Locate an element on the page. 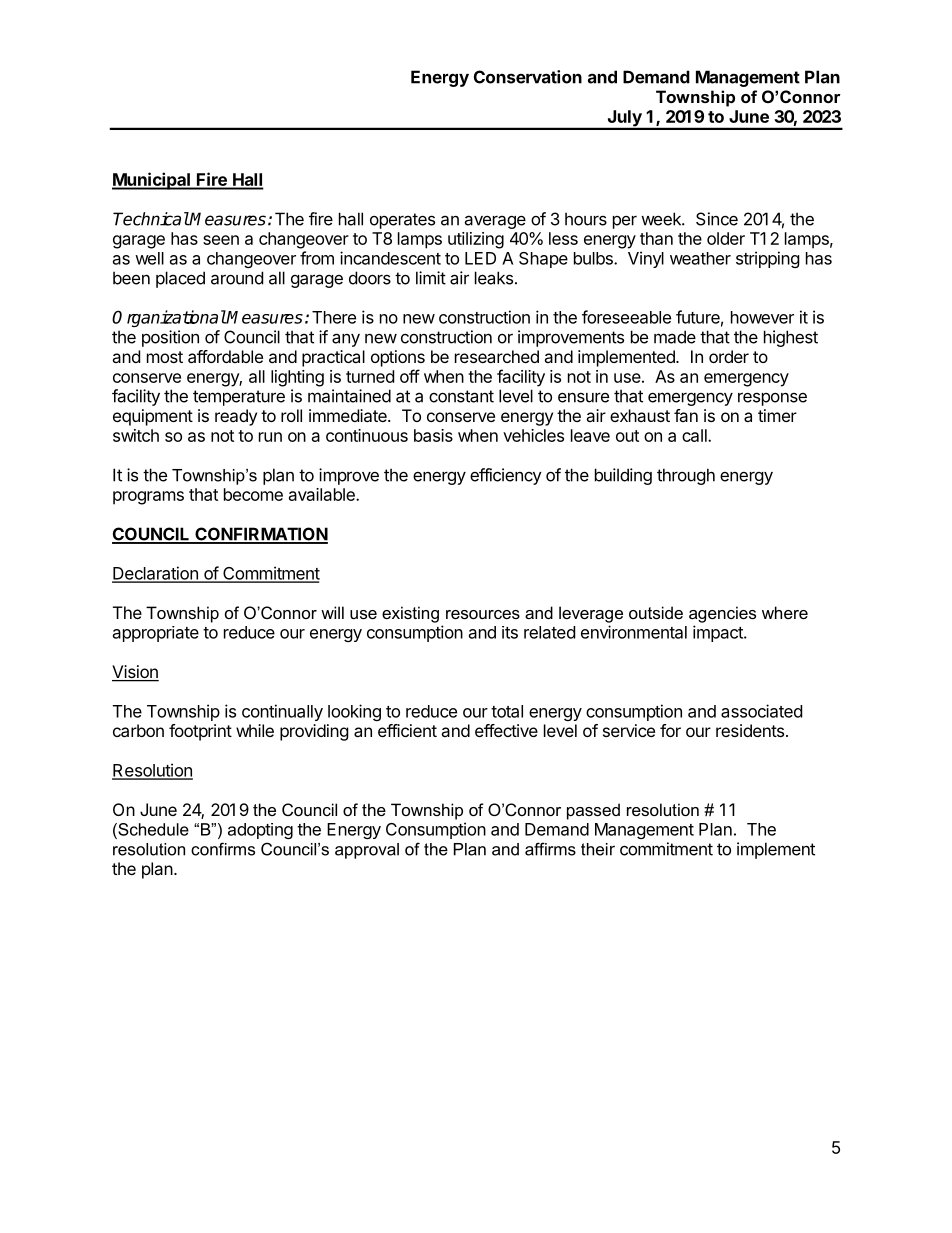  Municipal is located at coordinates (152, 181).
